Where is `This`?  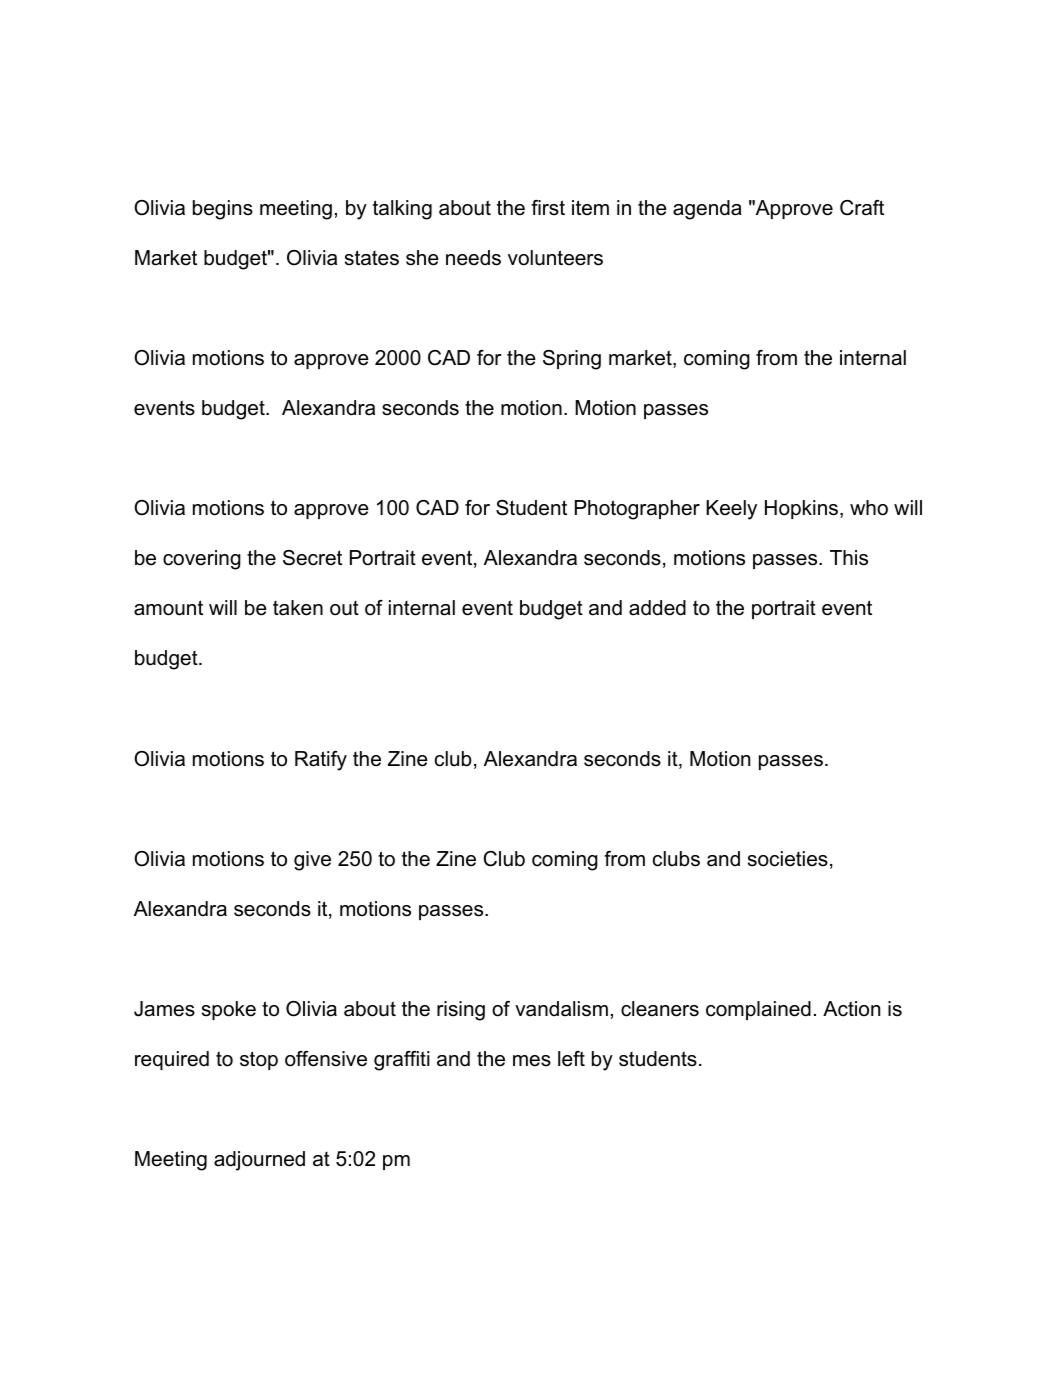
This is located at coordinates (849, 558).
